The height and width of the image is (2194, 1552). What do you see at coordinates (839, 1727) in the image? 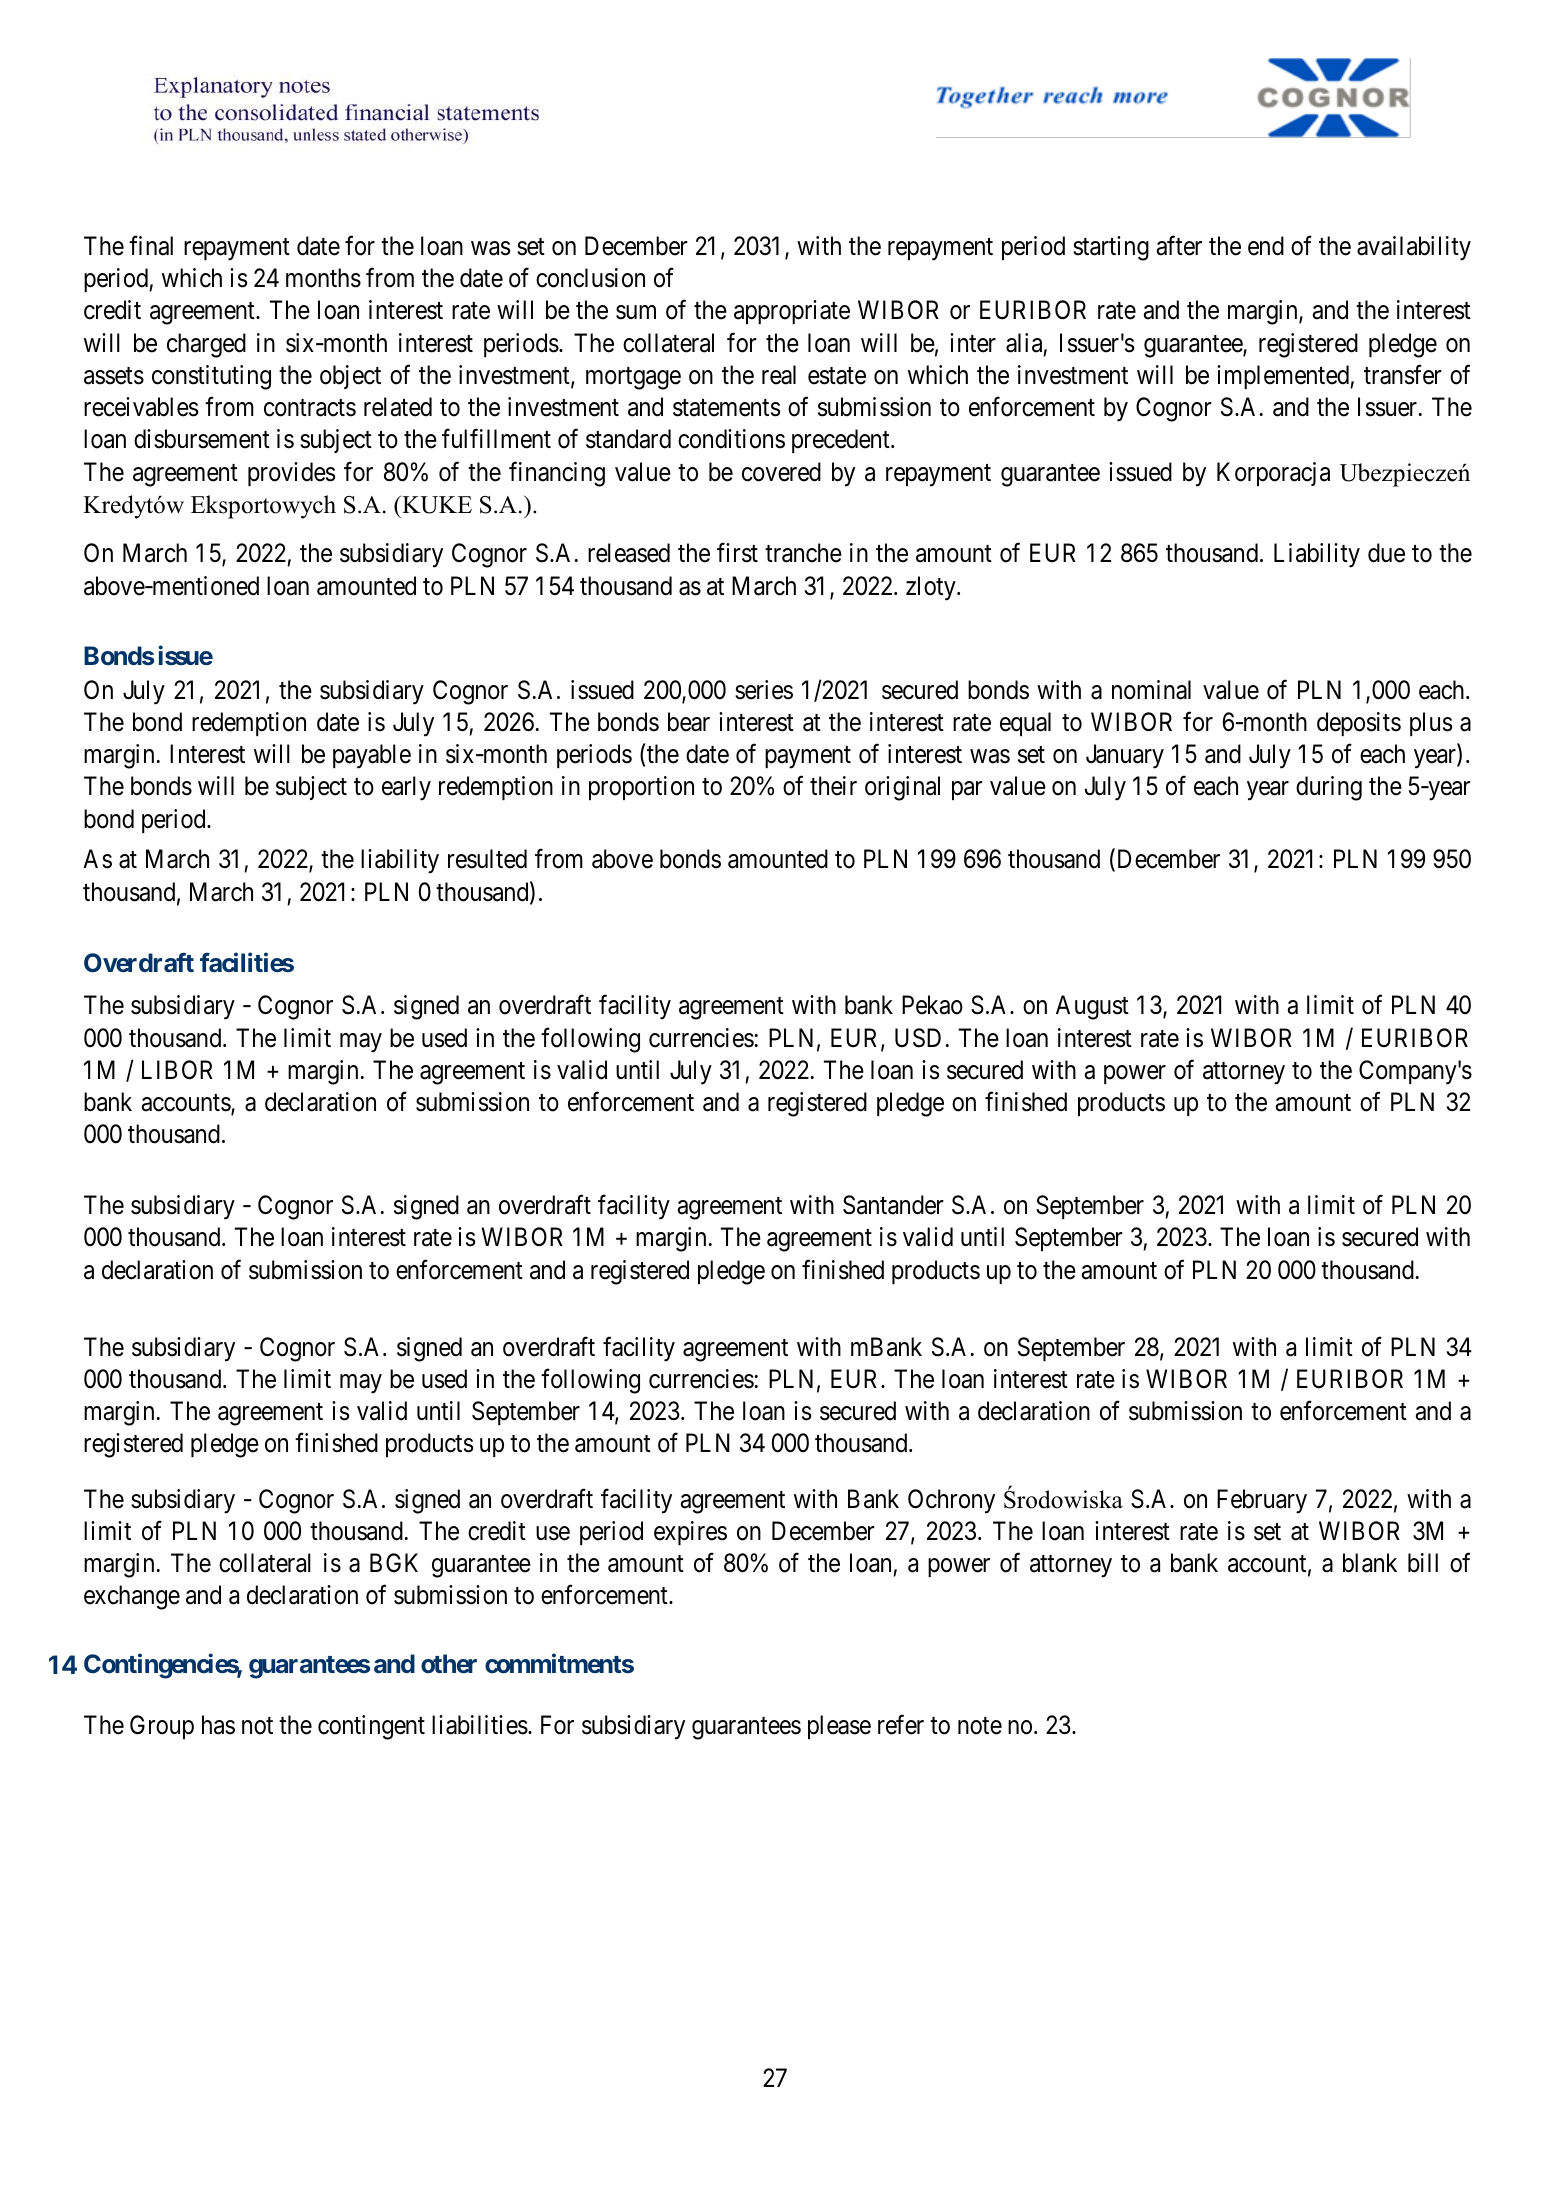
I see `please` at bounding box center [839, 1727].
